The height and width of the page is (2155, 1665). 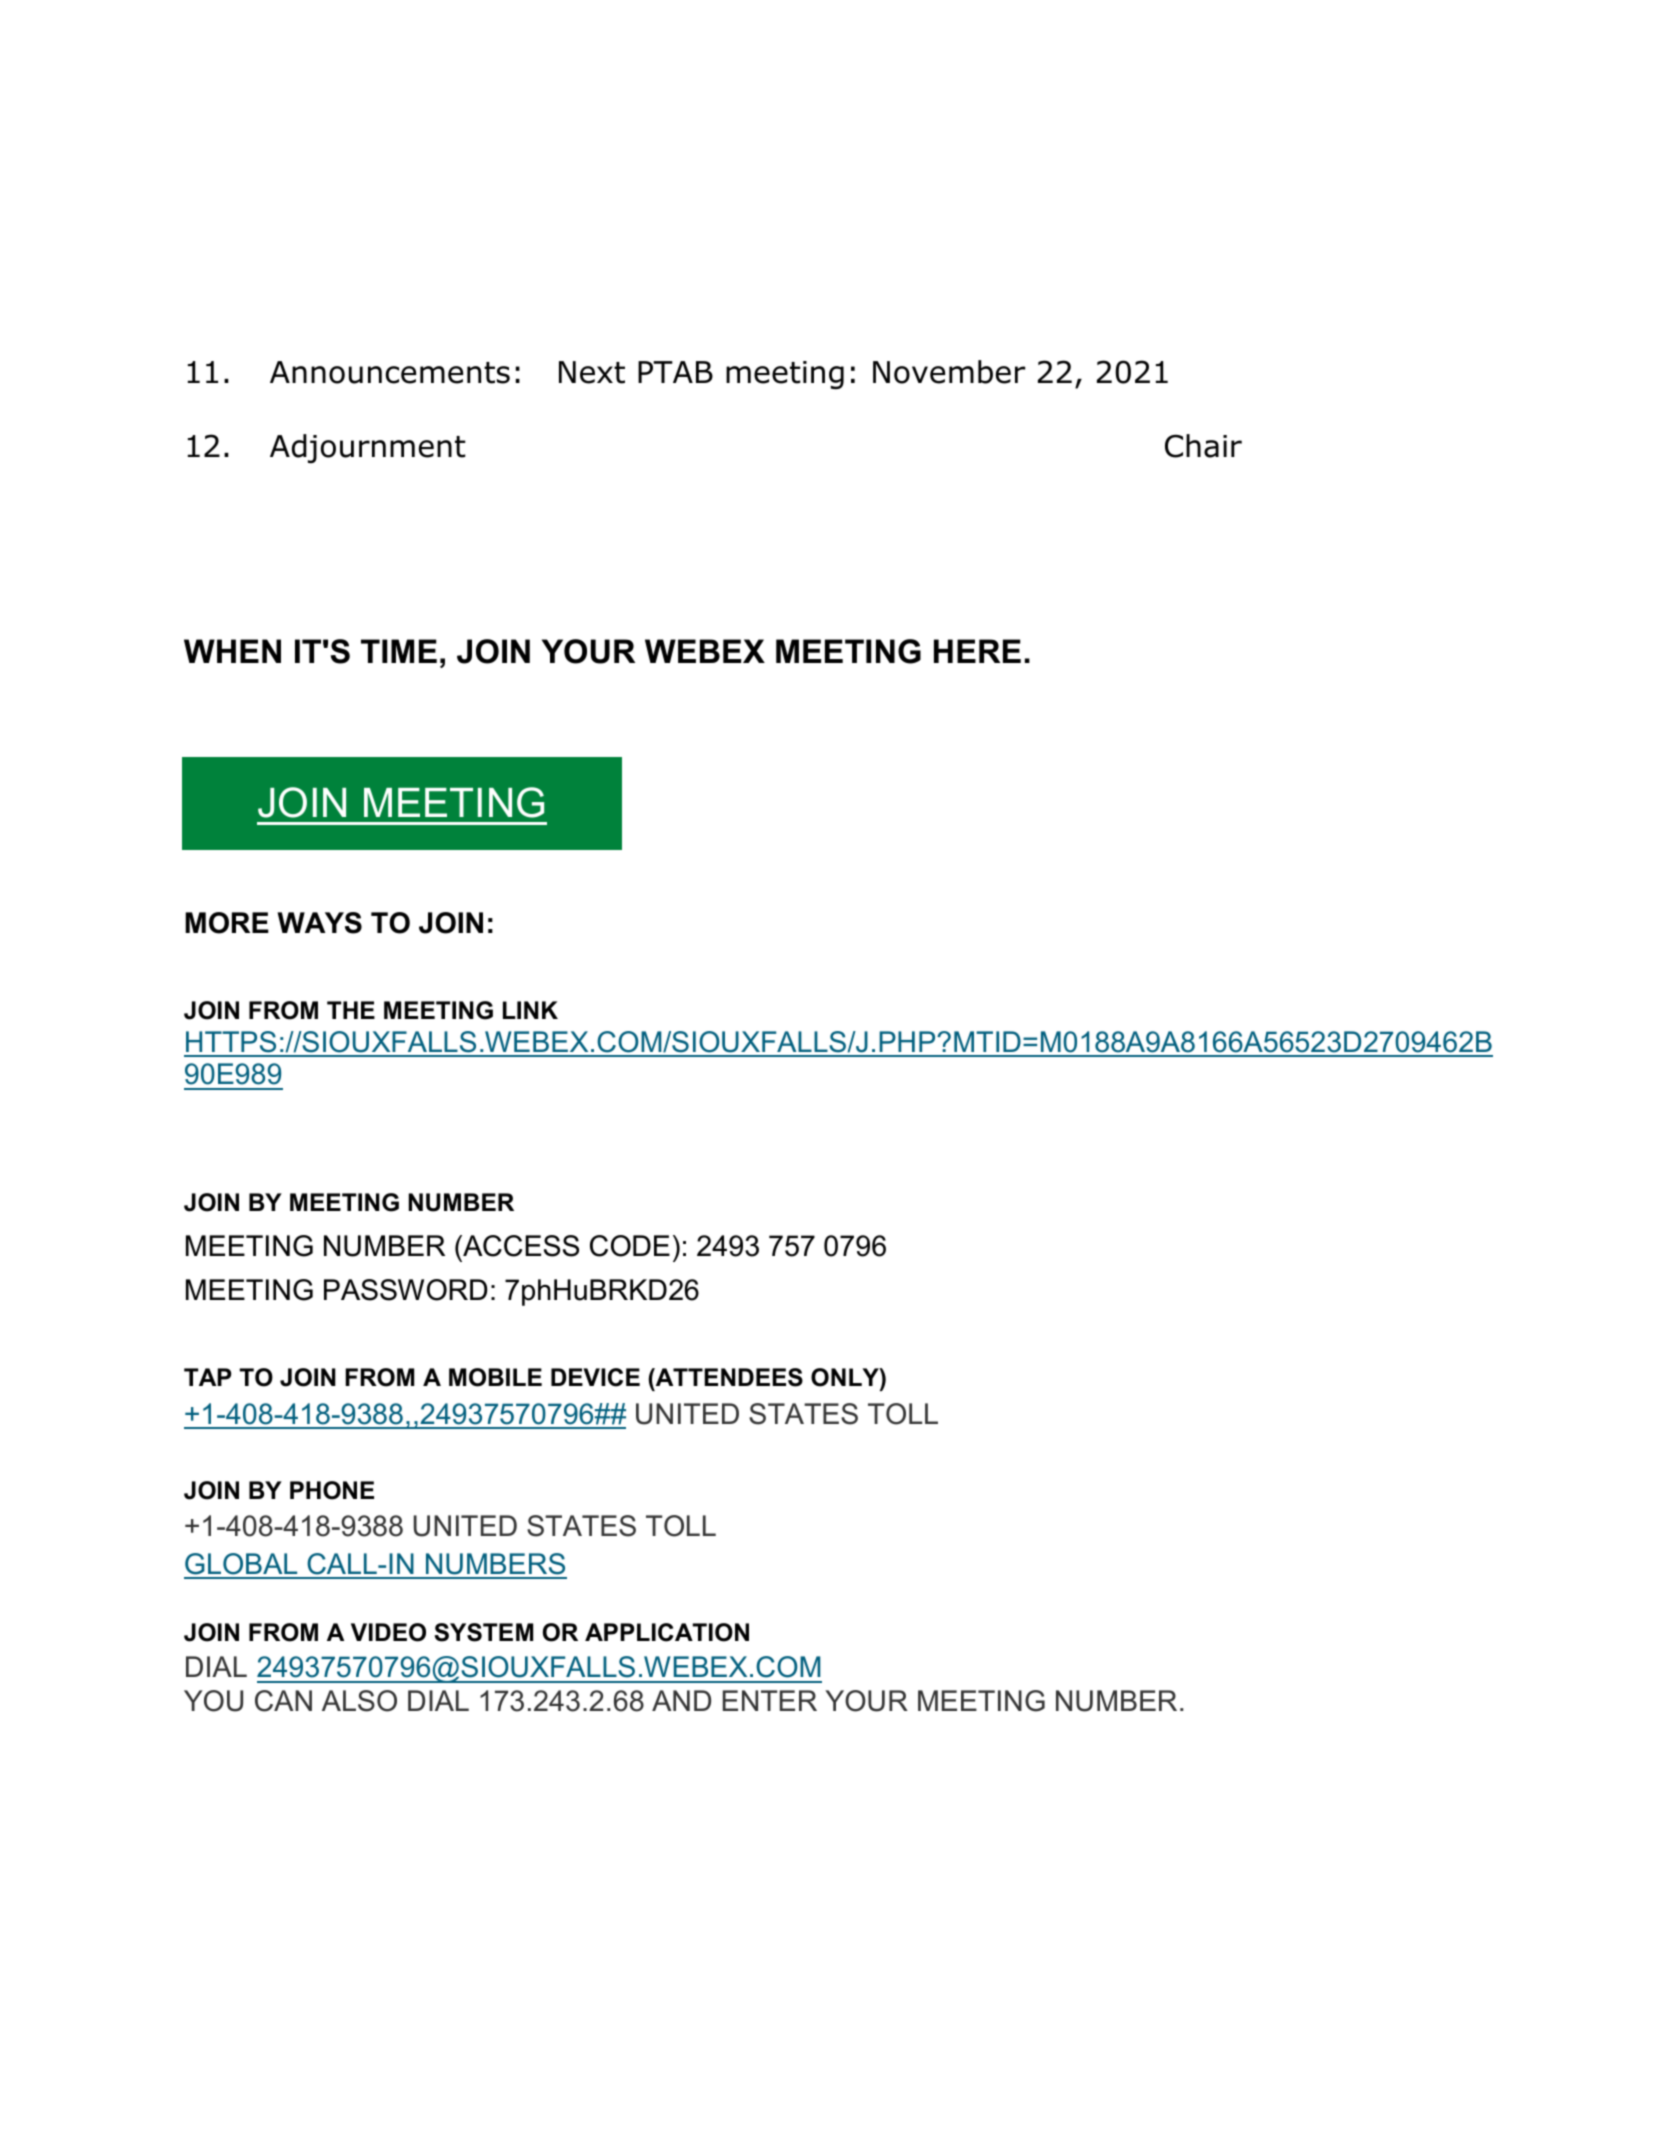 What do you see at coordinates (667, 1632) in the page?
I see `APPLICATION` at bounding box center [667, 1632].
